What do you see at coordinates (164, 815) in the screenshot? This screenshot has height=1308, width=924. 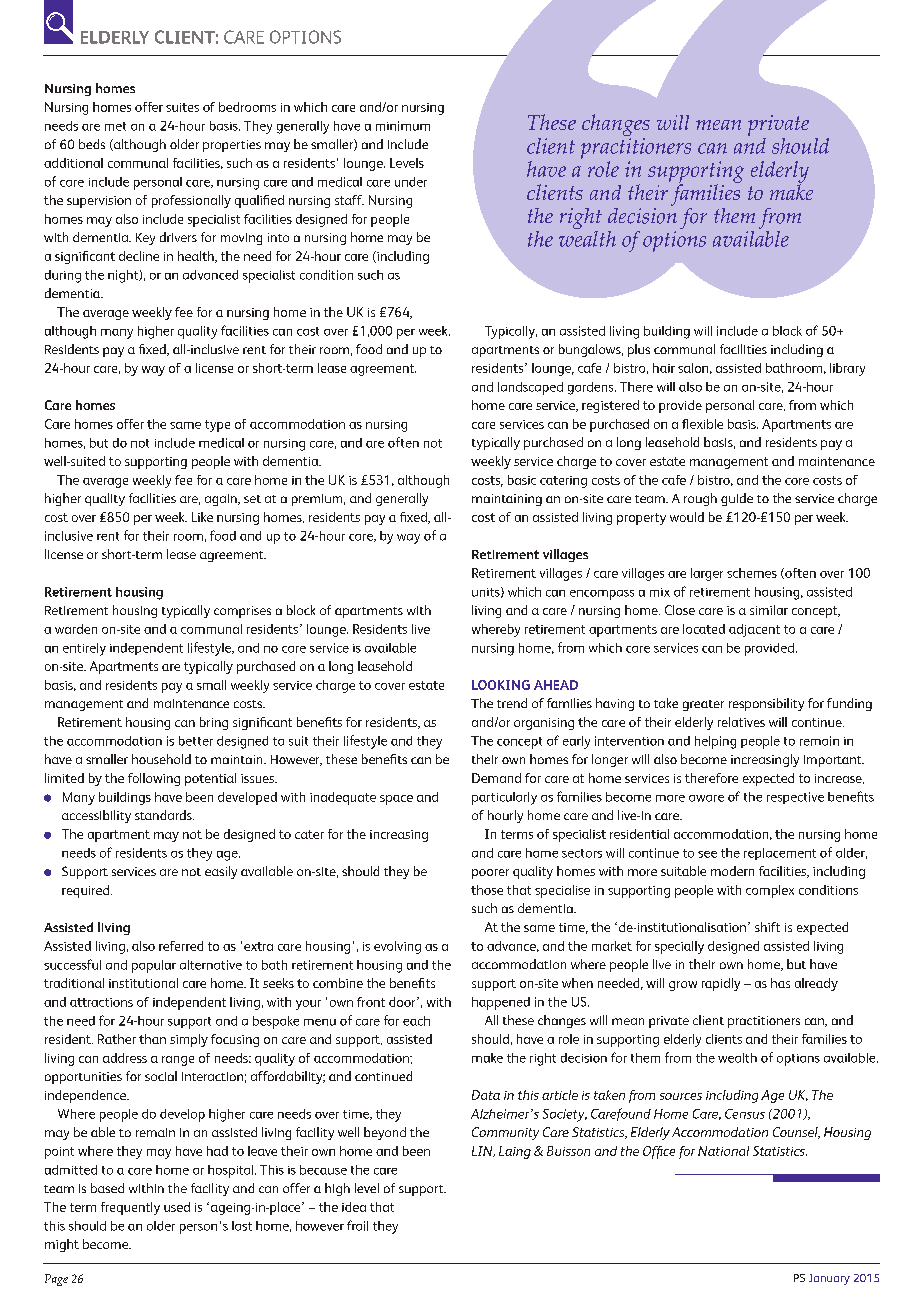 I see `standards` at bounding box center [164, 815].
